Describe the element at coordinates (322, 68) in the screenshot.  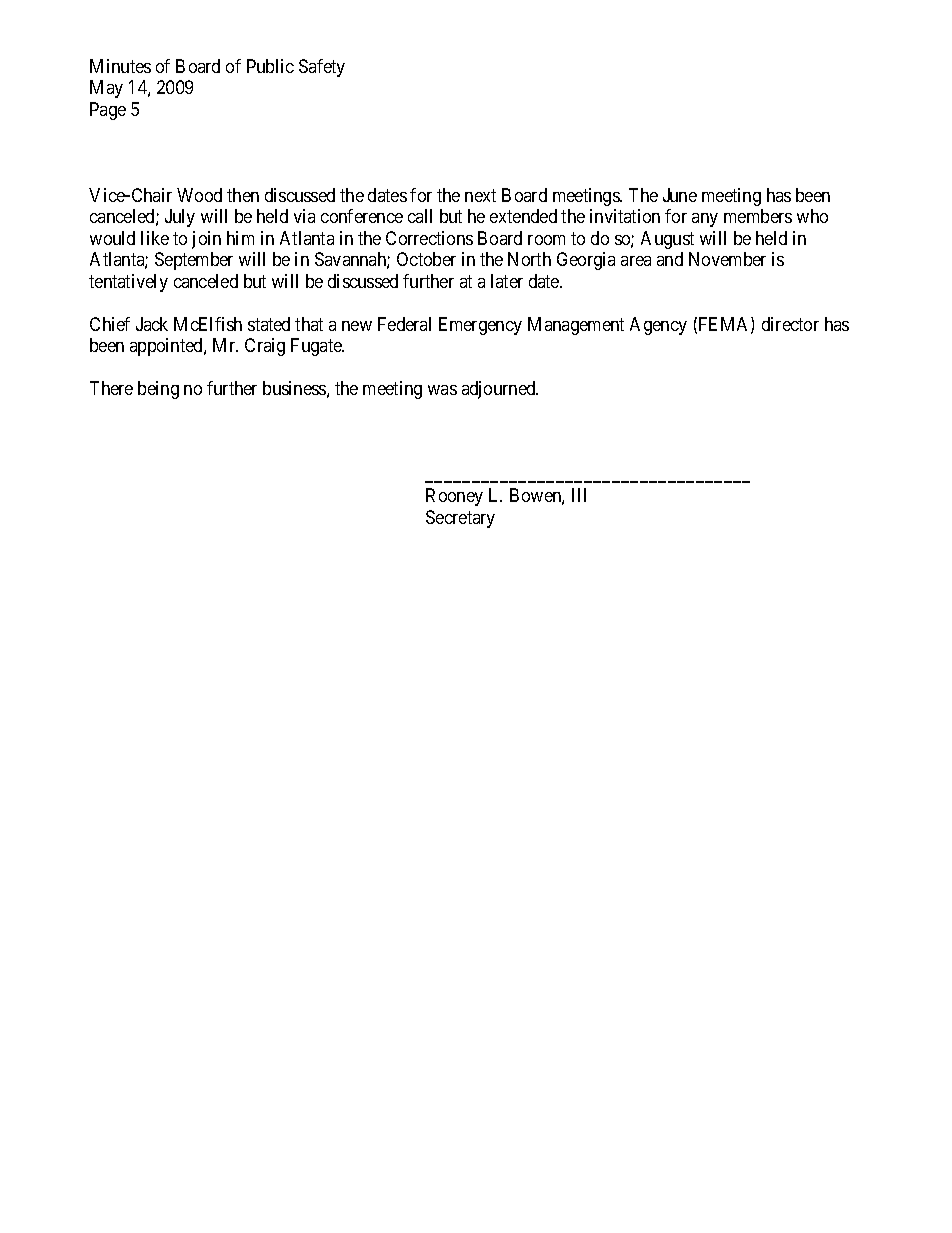
I see `Safety` at that location.
